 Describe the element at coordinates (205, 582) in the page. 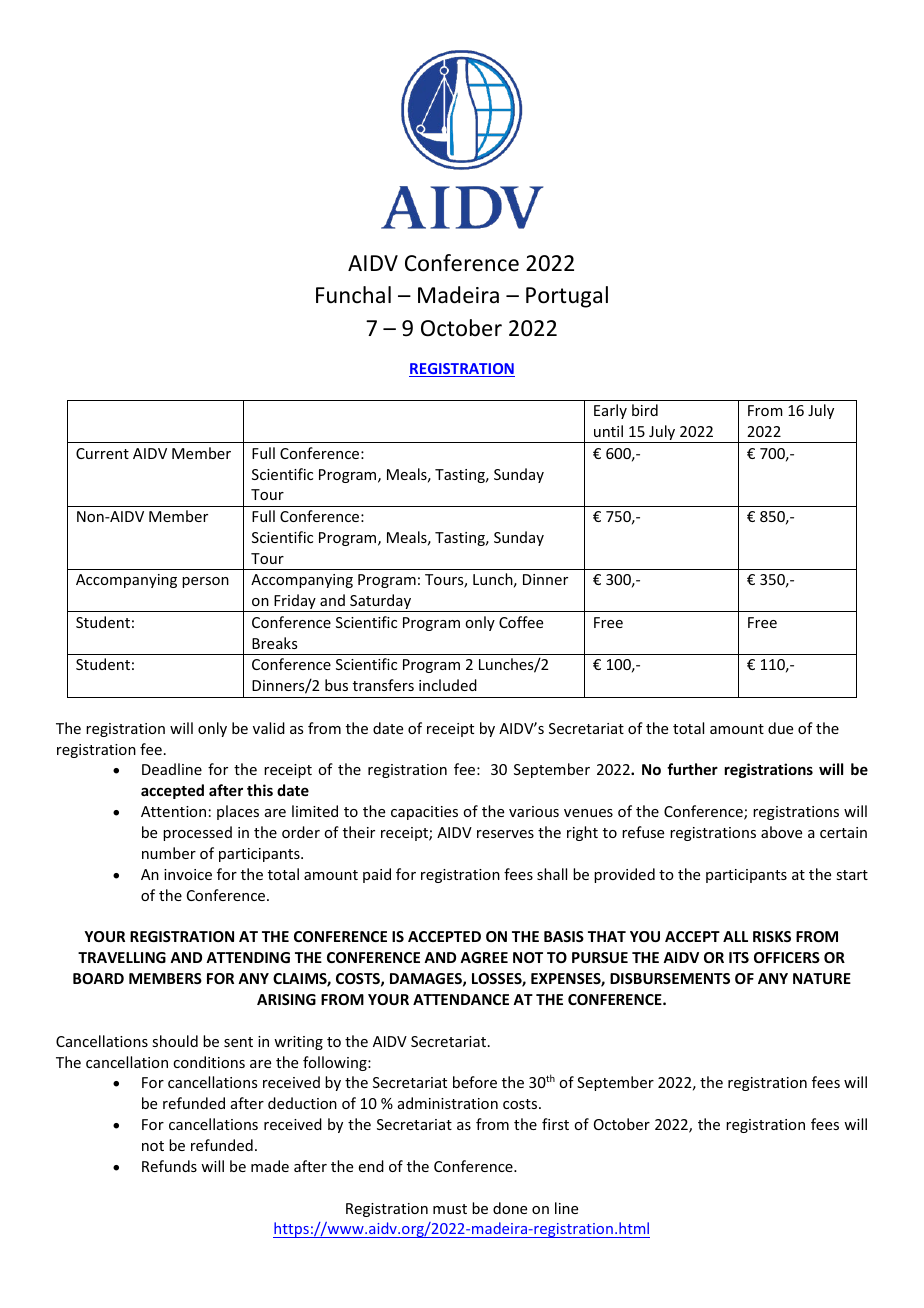

I see `person` at that location.
